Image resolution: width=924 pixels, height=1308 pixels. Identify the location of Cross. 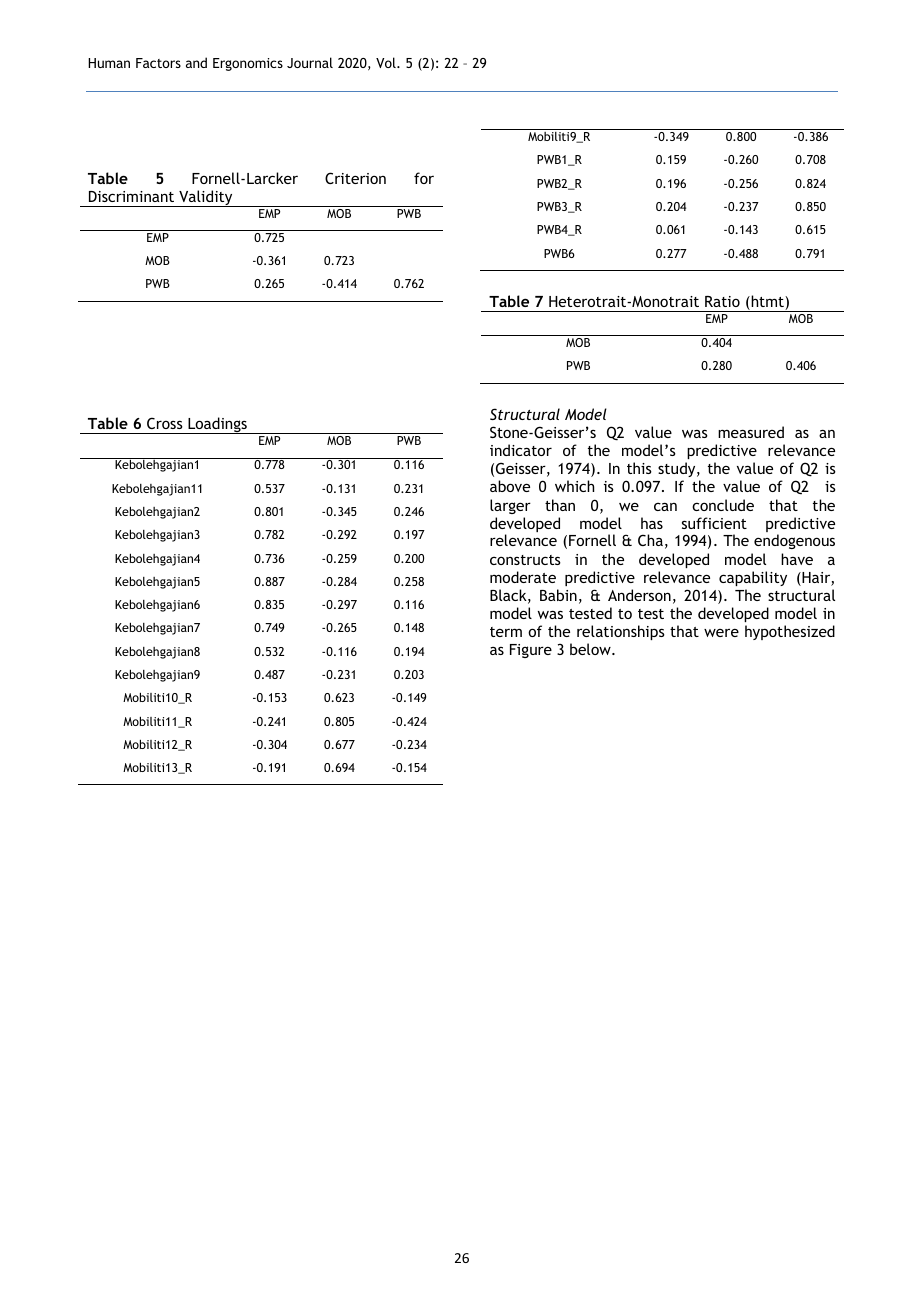
(165, 423).
